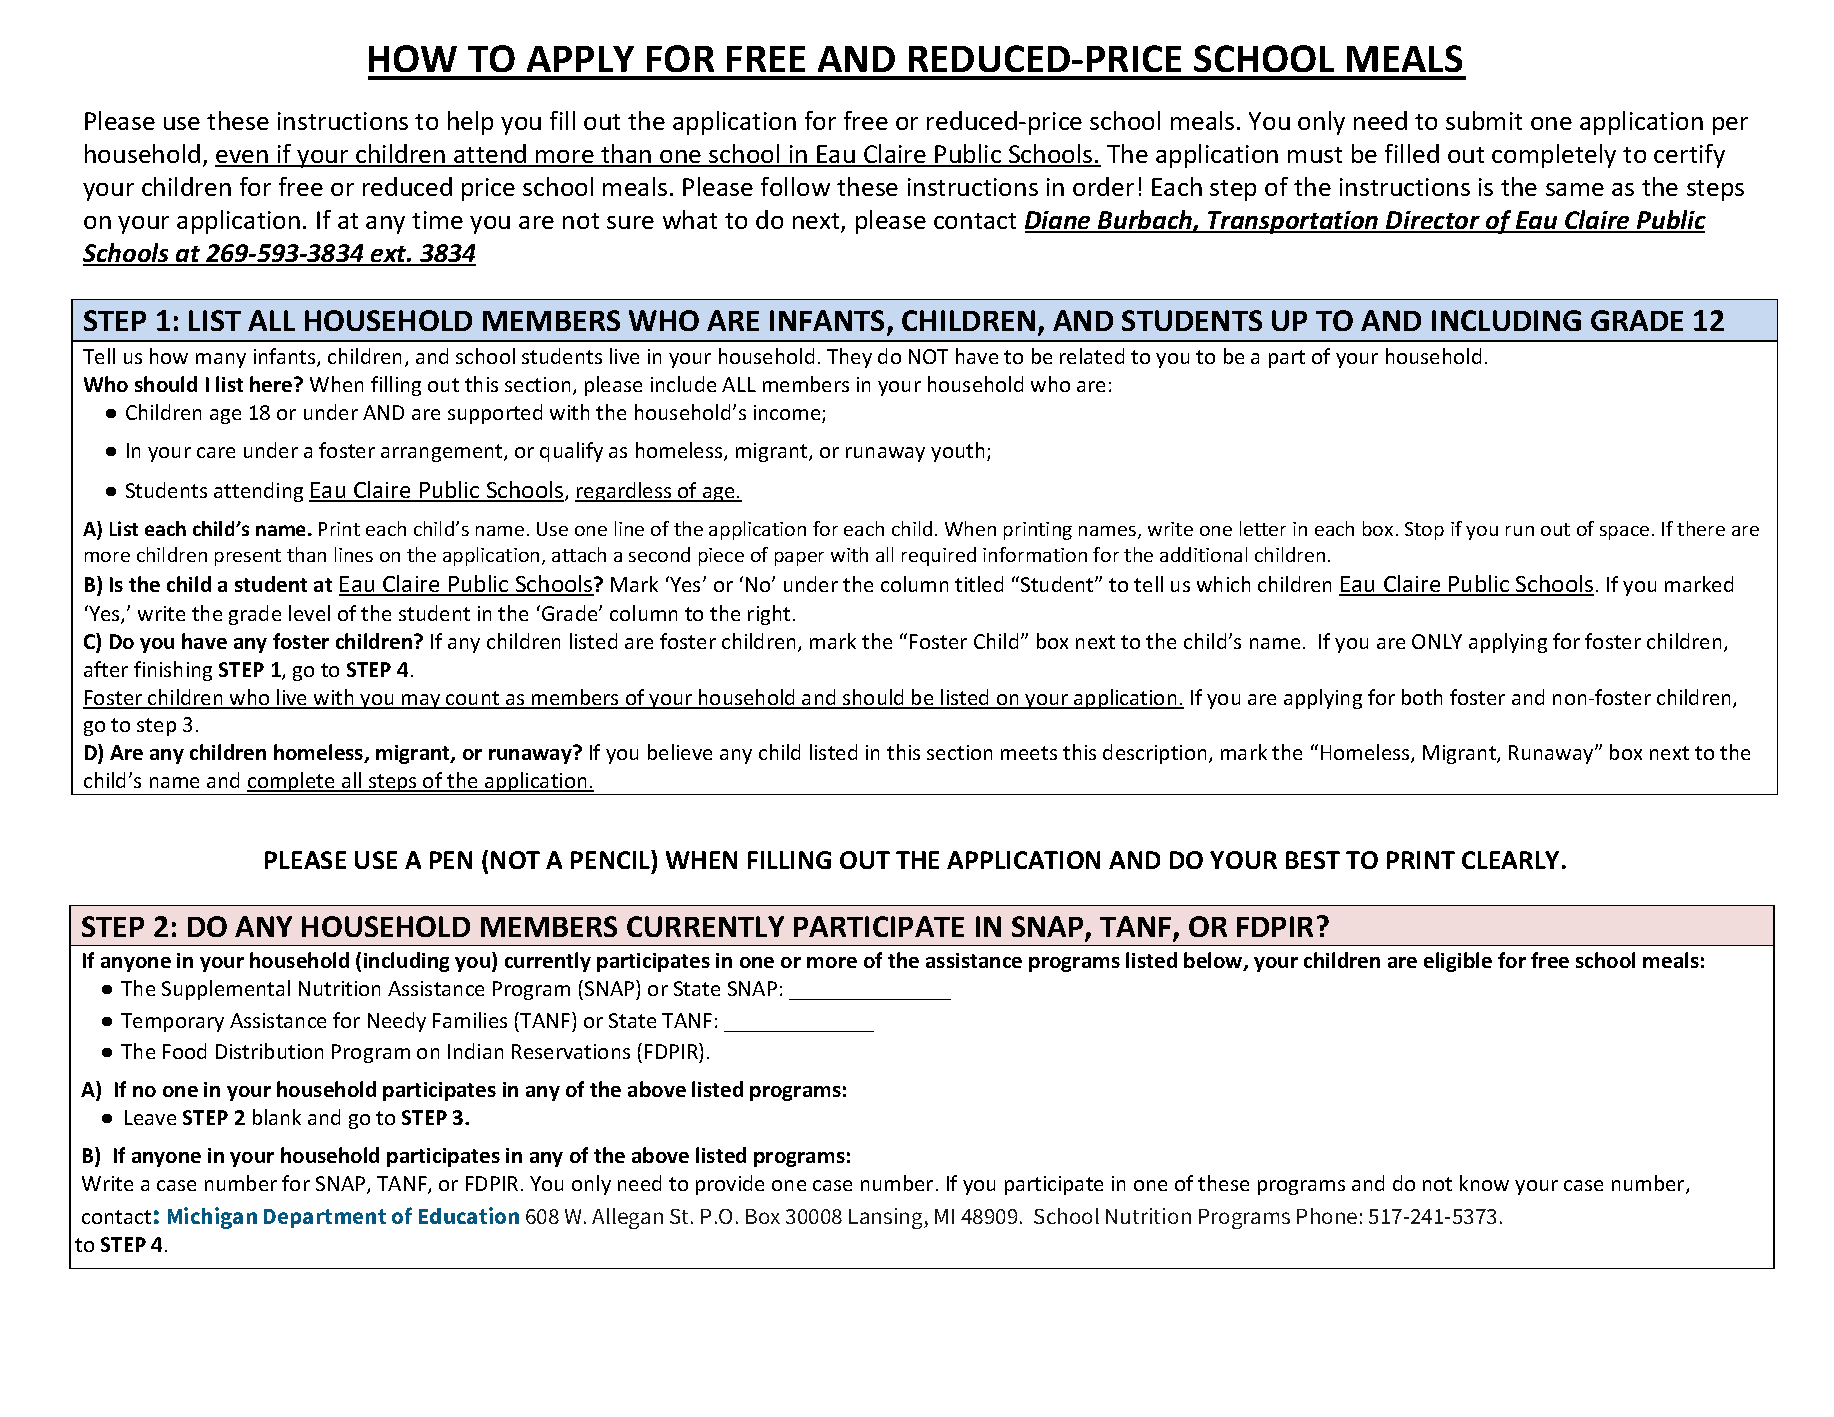 Image resolution: width=1834 pixels, height=1417 pixels. Describe the element at coordinates (795, 186) in the document. I see `follow` at that location.
